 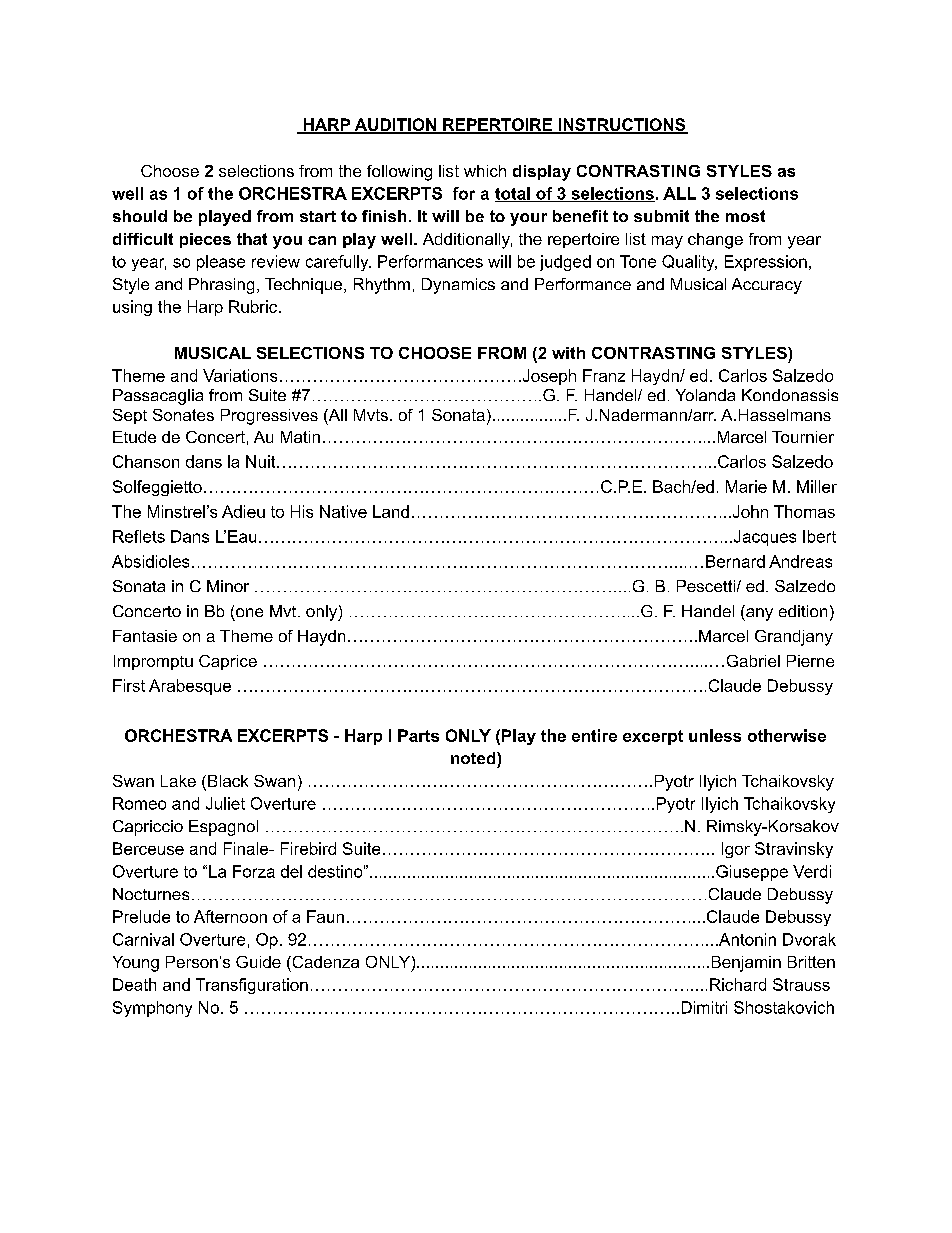 I want to click on most, so click(x=745, y=216).
